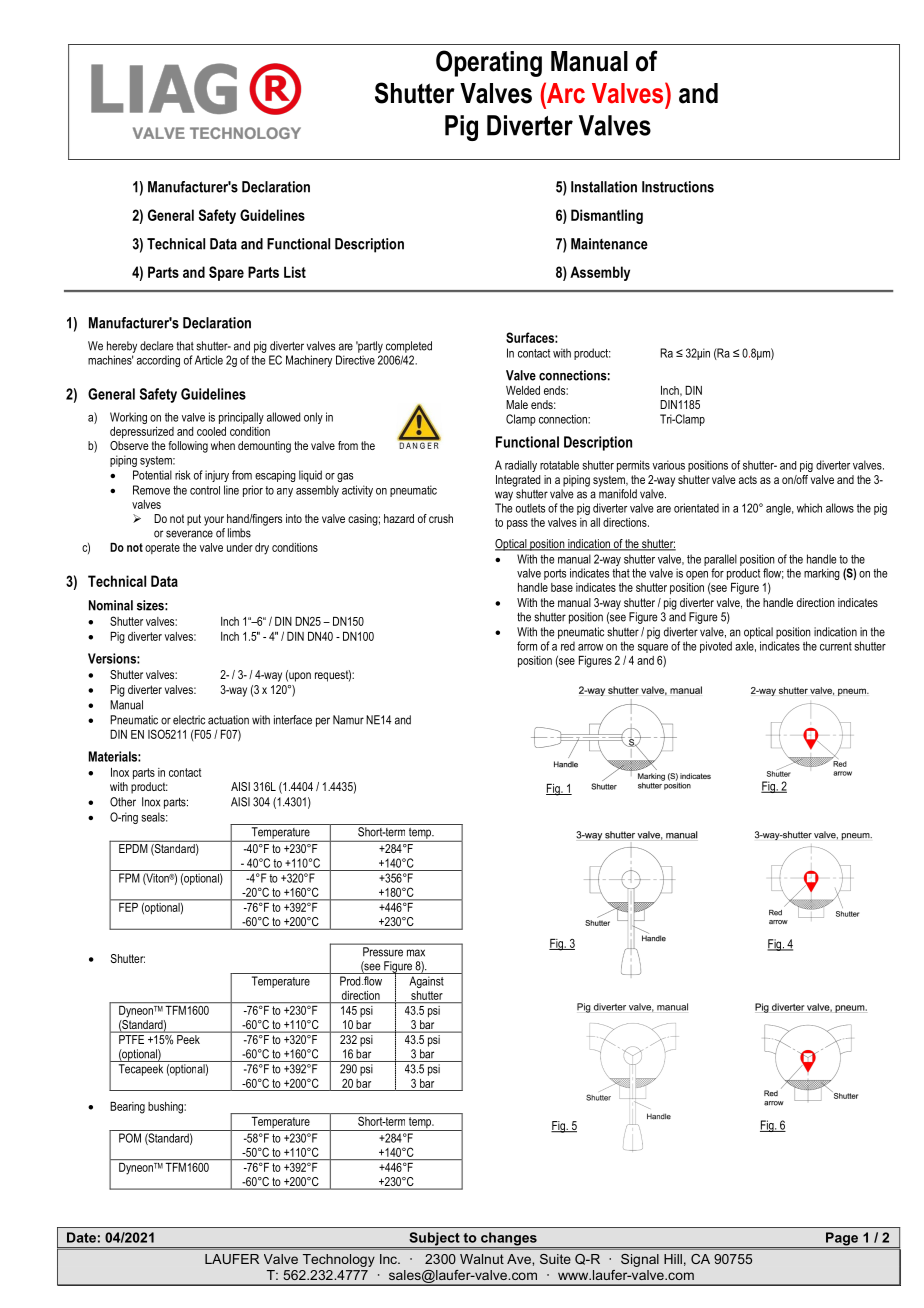 This screenshot has height=1308, width=924. I want to click on Instructions, so click(678, 187).
